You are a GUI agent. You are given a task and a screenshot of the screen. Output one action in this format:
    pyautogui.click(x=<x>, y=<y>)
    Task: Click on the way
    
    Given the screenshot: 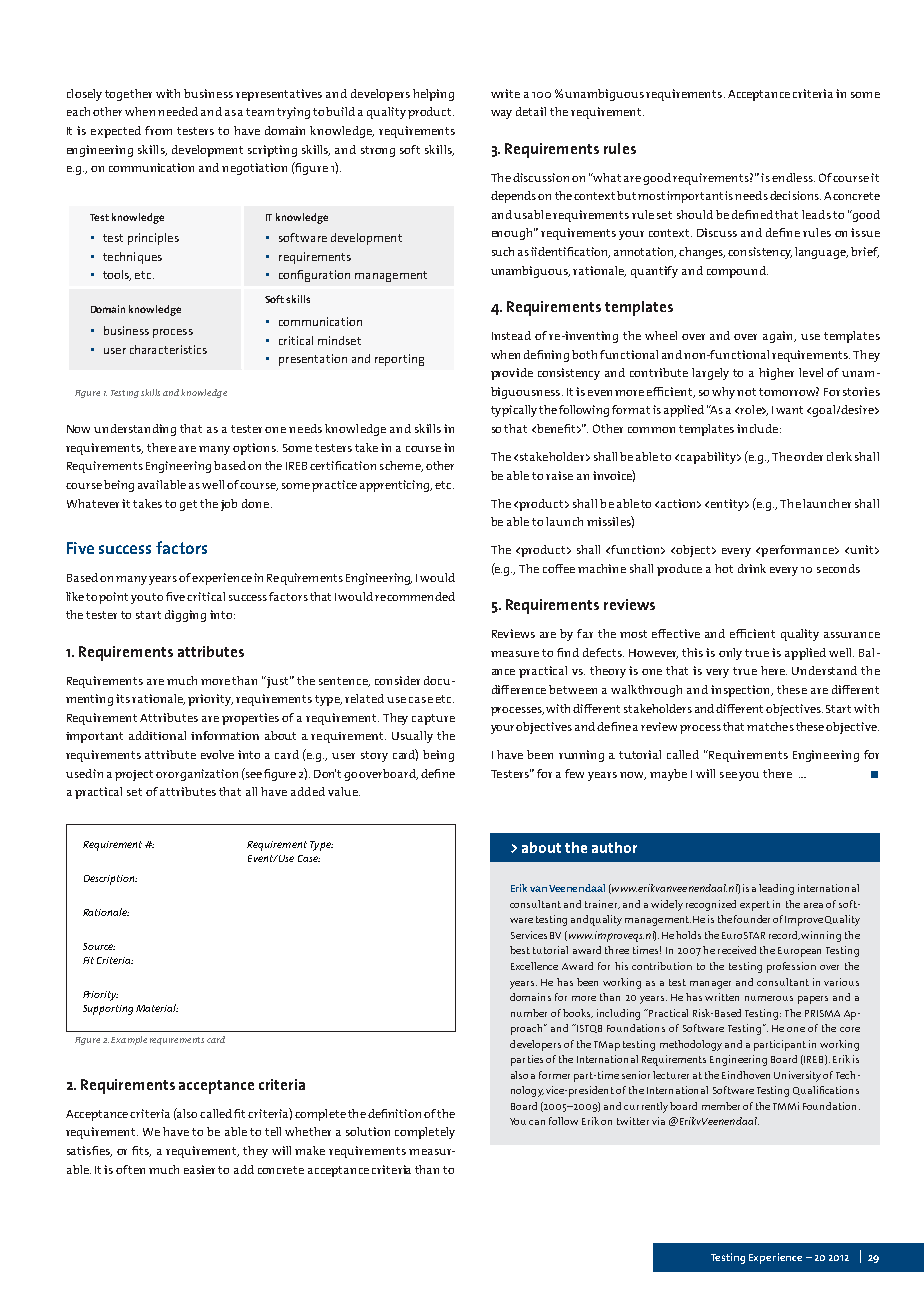 What is the action you would take?
    pyautogui.click(x=501, y=114)
